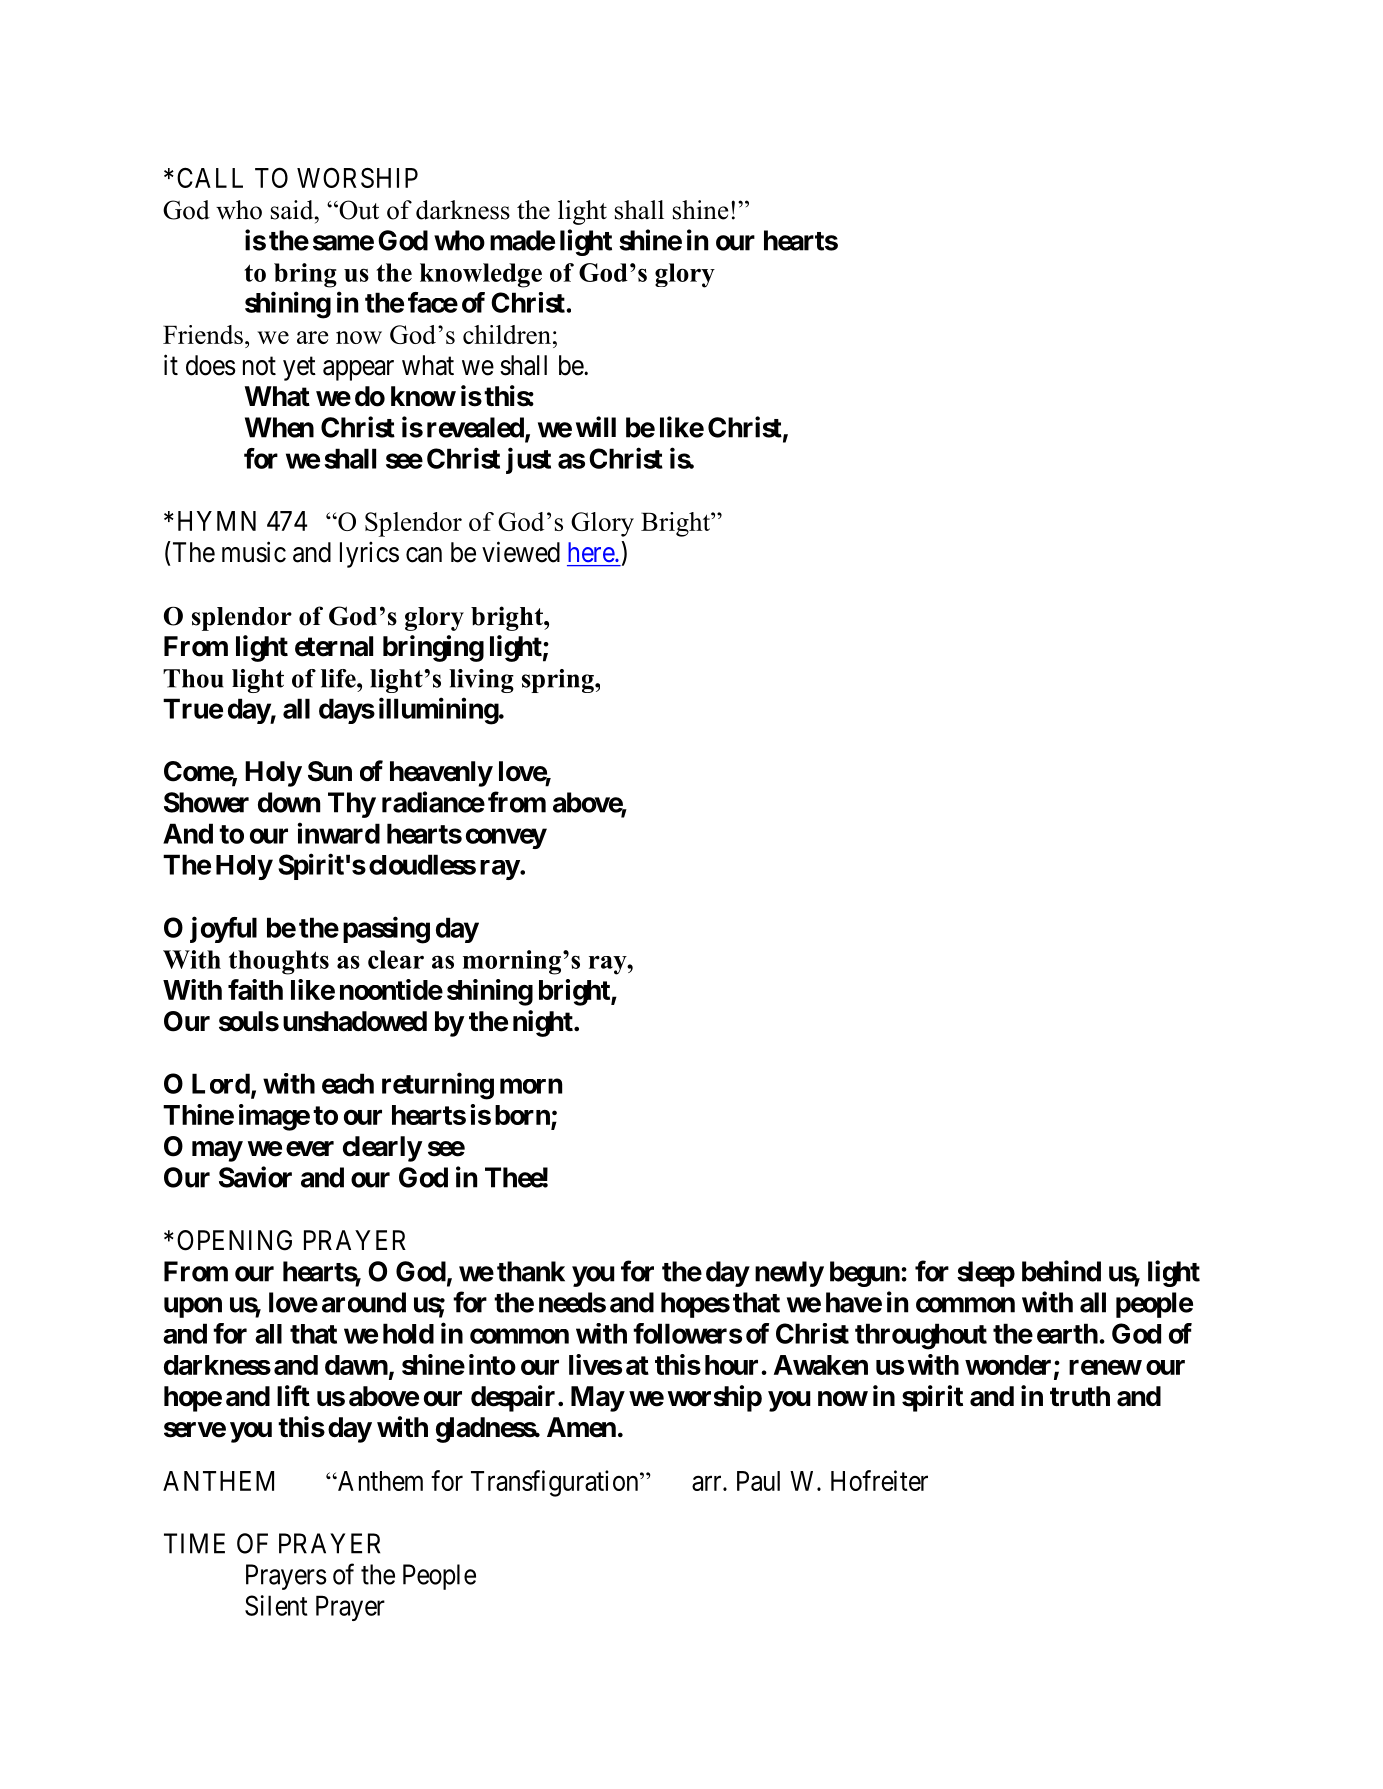 The image size is (1383, 1789). Describe the element at coordinates (559, 681) in the document. I see `spring` at that location.
